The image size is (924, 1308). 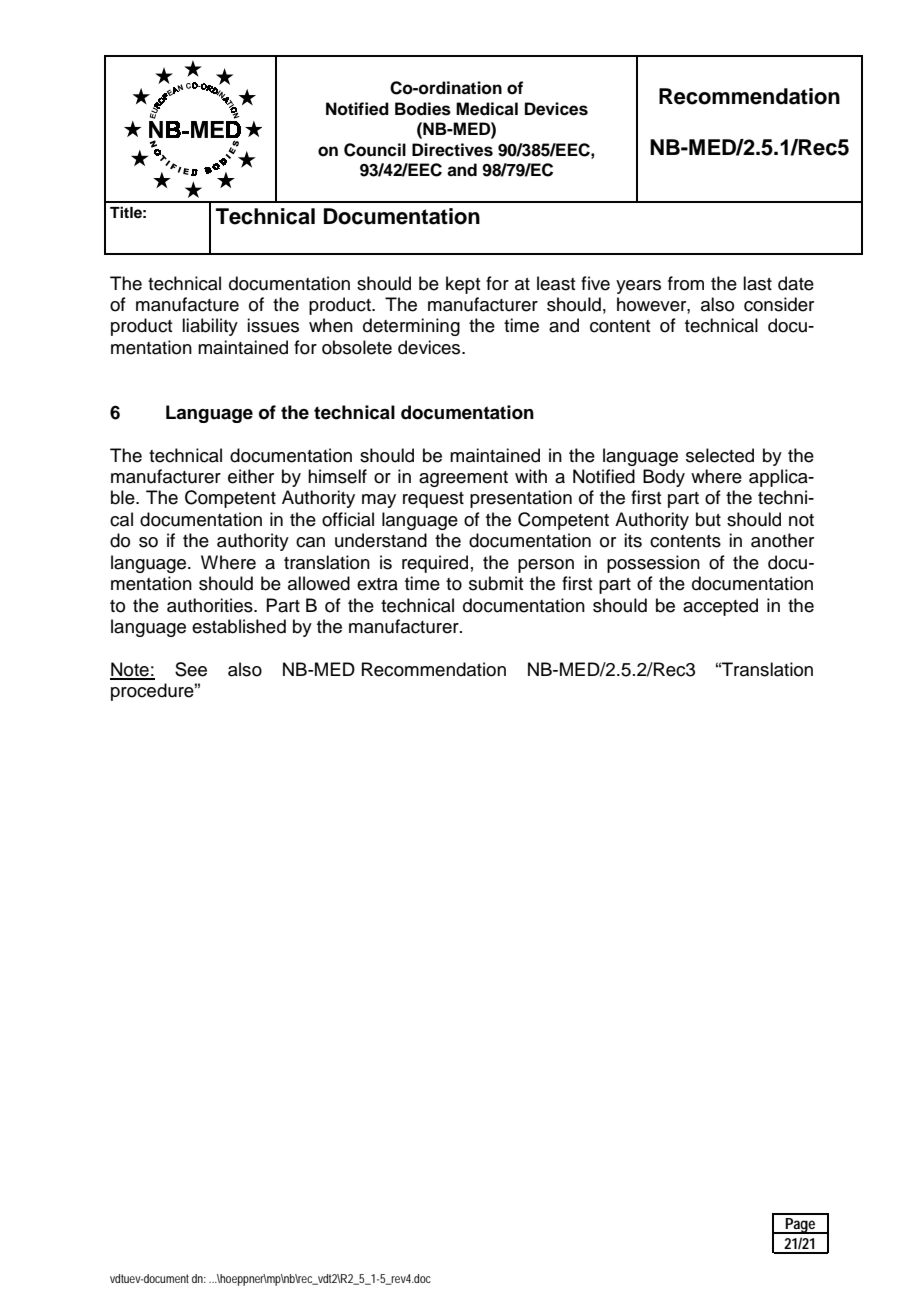 What do you see at coordinates (191, 669) in the document?
I see `See` at bounding box center [191, 669].
